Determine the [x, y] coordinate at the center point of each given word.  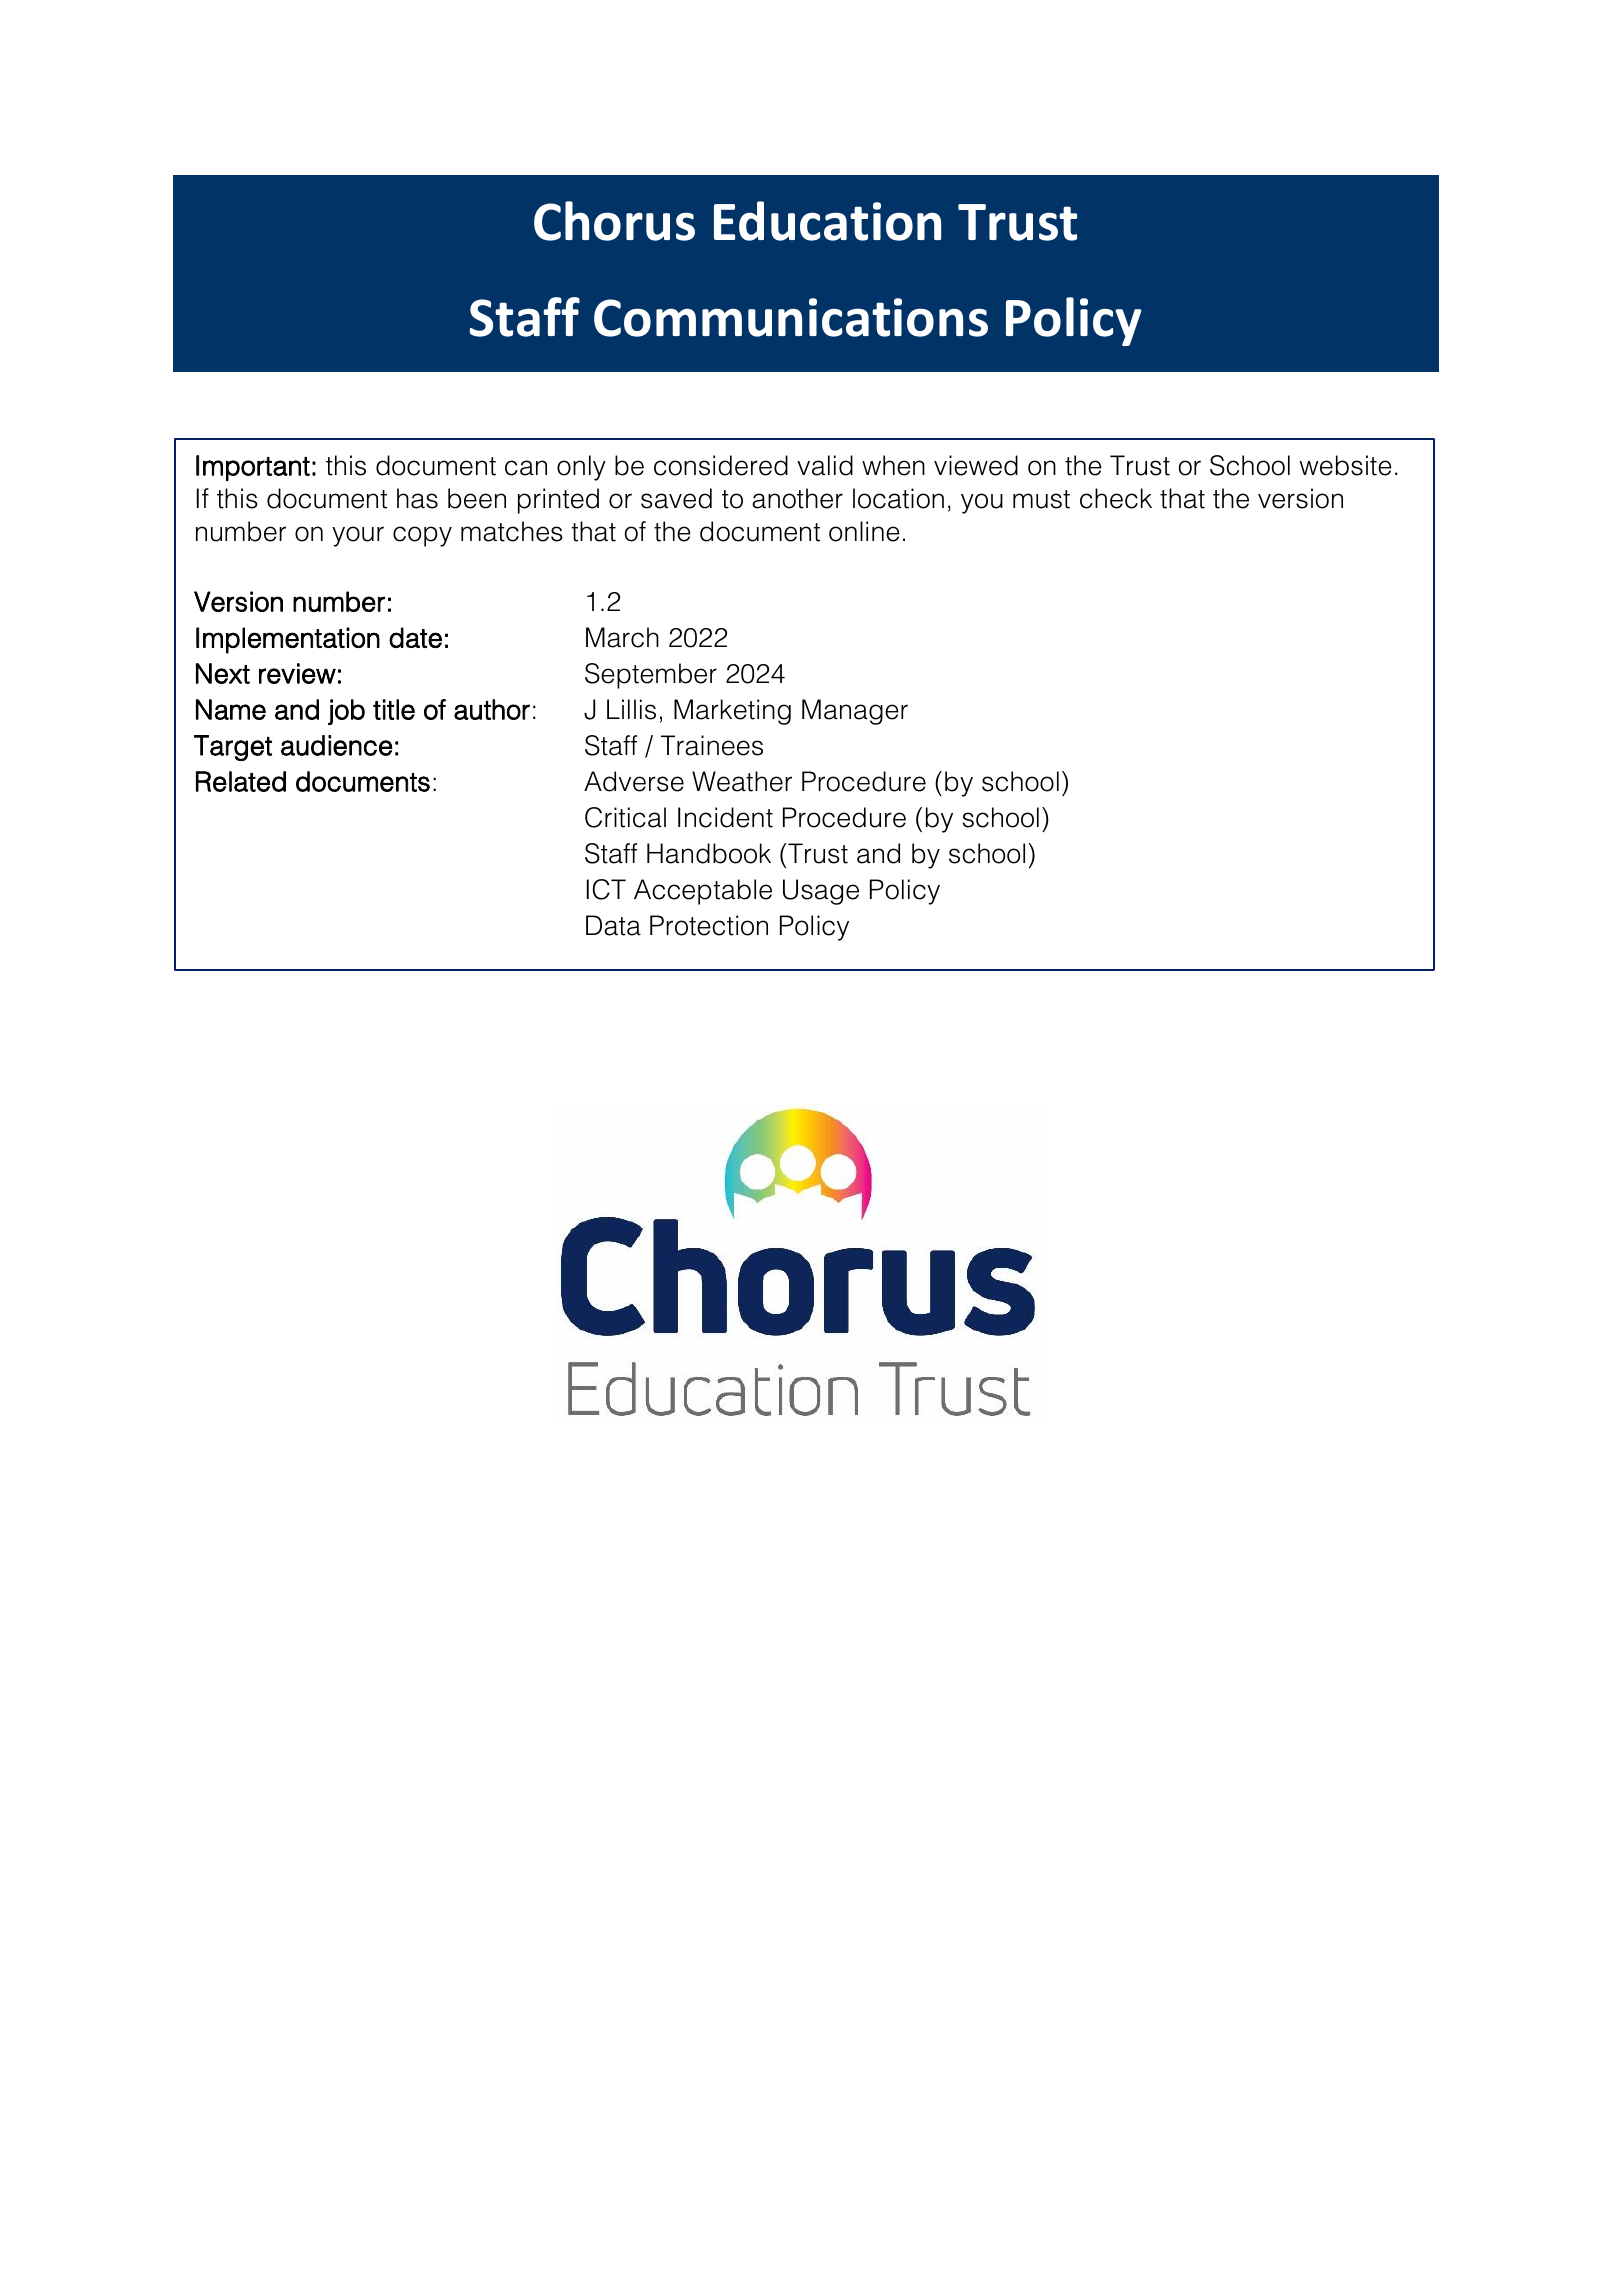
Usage [821, 892]
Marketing [732, 712]
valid [825, 465]
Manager [855, 712]
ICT [606, 889]
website [1346, 465]
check [1116, 498]
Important [253, 468]
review [297, 673]
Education [827, 221]
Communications [791, 317]
